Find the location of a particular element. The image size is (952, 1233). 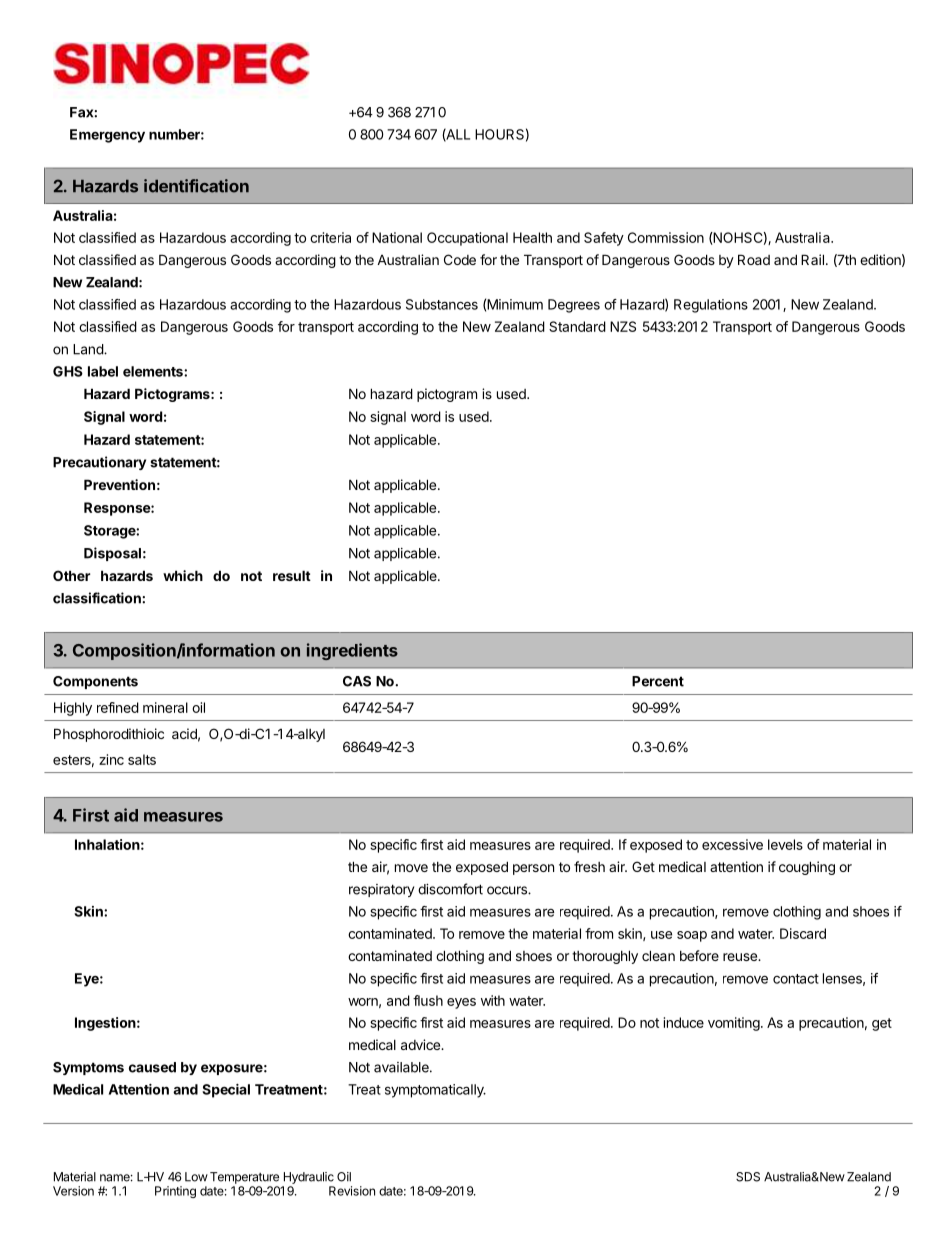

identification is located at coordinates (196, 186).
